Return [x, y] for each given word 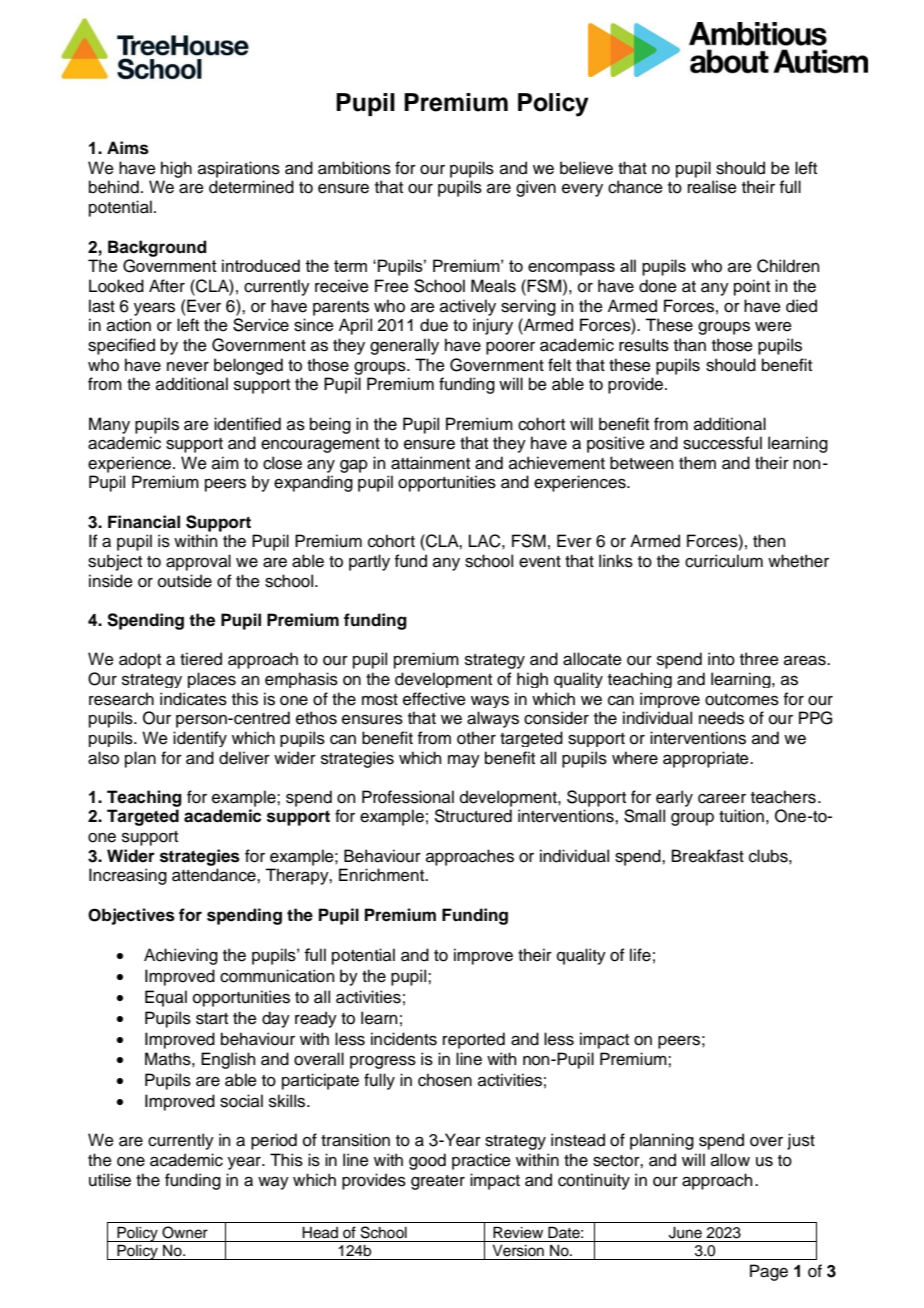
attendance [215, 875]
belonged [248, 366]
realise [712, 187]
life [640, 955]
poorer [510, 348]
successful [722, 443]
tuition [741, 816]
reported [474, 1040]
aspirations [239, 169]
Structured [473, 816]
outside [185, 581]
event [540, 562]
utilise [110, 1180]
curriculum [724, 561]
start [212, 1019]
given [536, 188]
